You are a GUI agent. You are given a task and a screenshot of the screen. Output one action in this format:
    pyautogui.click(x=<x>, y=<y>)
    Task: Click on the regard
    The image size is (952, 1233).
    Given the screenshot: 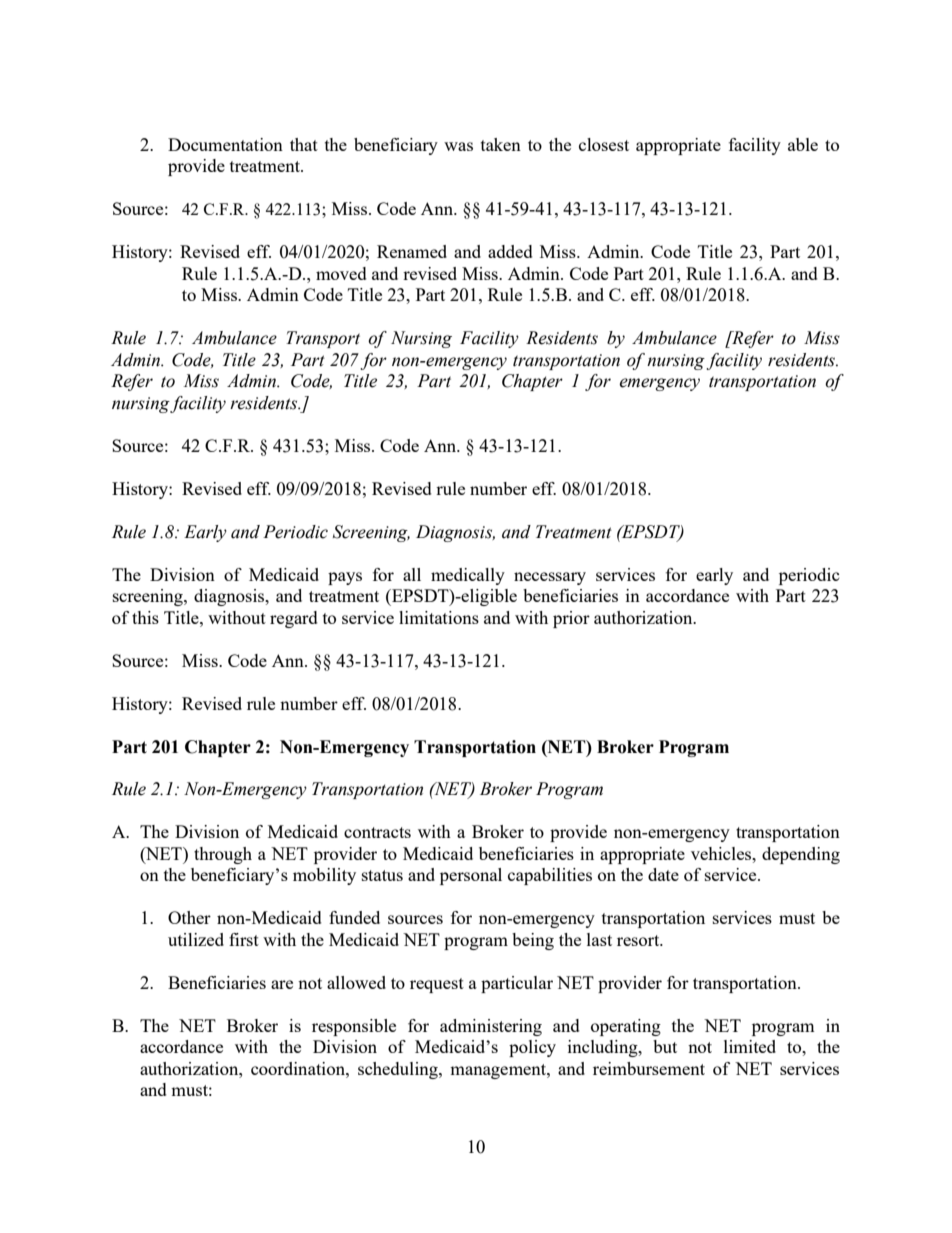 What is the action you would take?
    pyautogui.click(x=294, y=619)
